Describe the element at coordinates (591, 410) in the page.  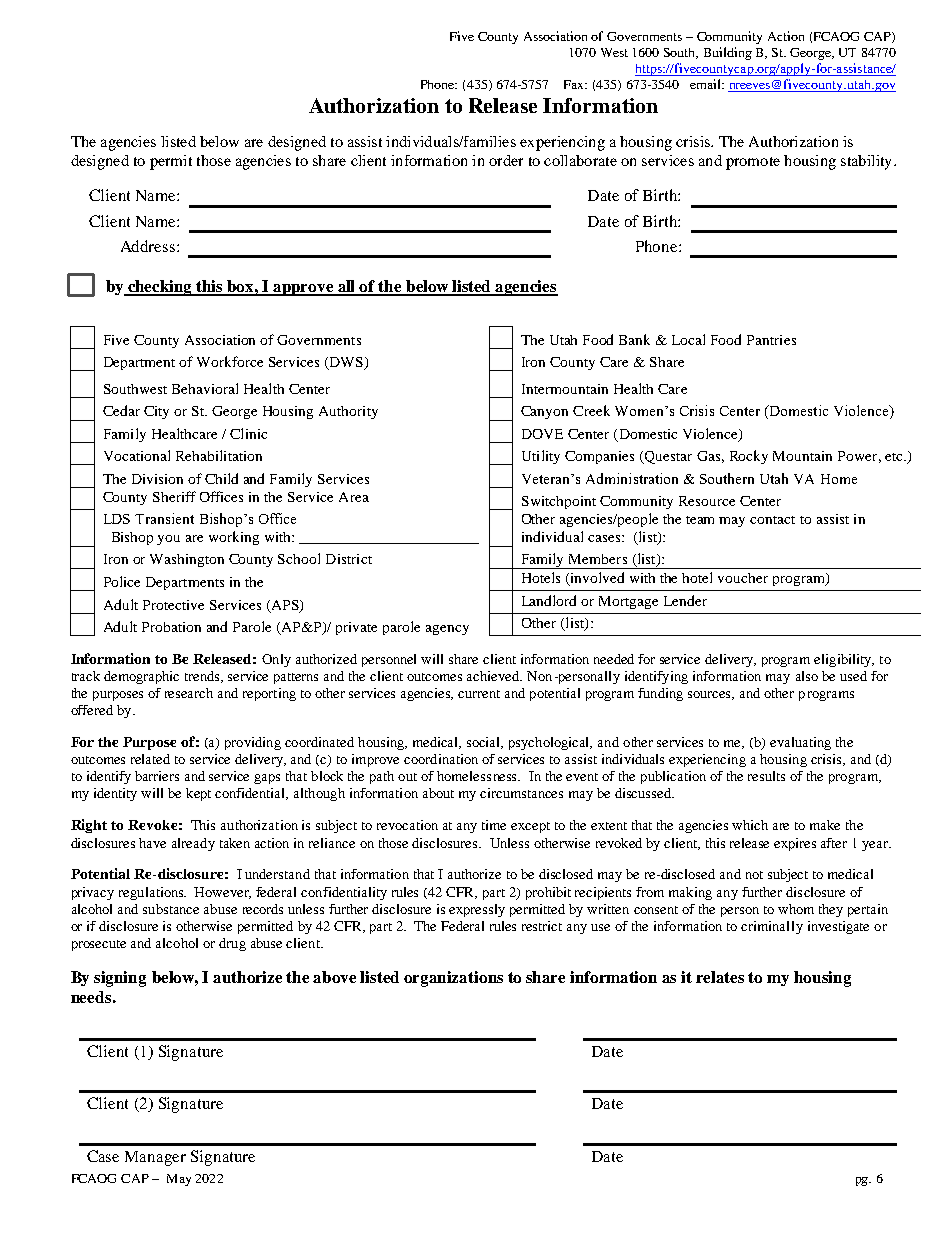
I see `Creek` at that location.
